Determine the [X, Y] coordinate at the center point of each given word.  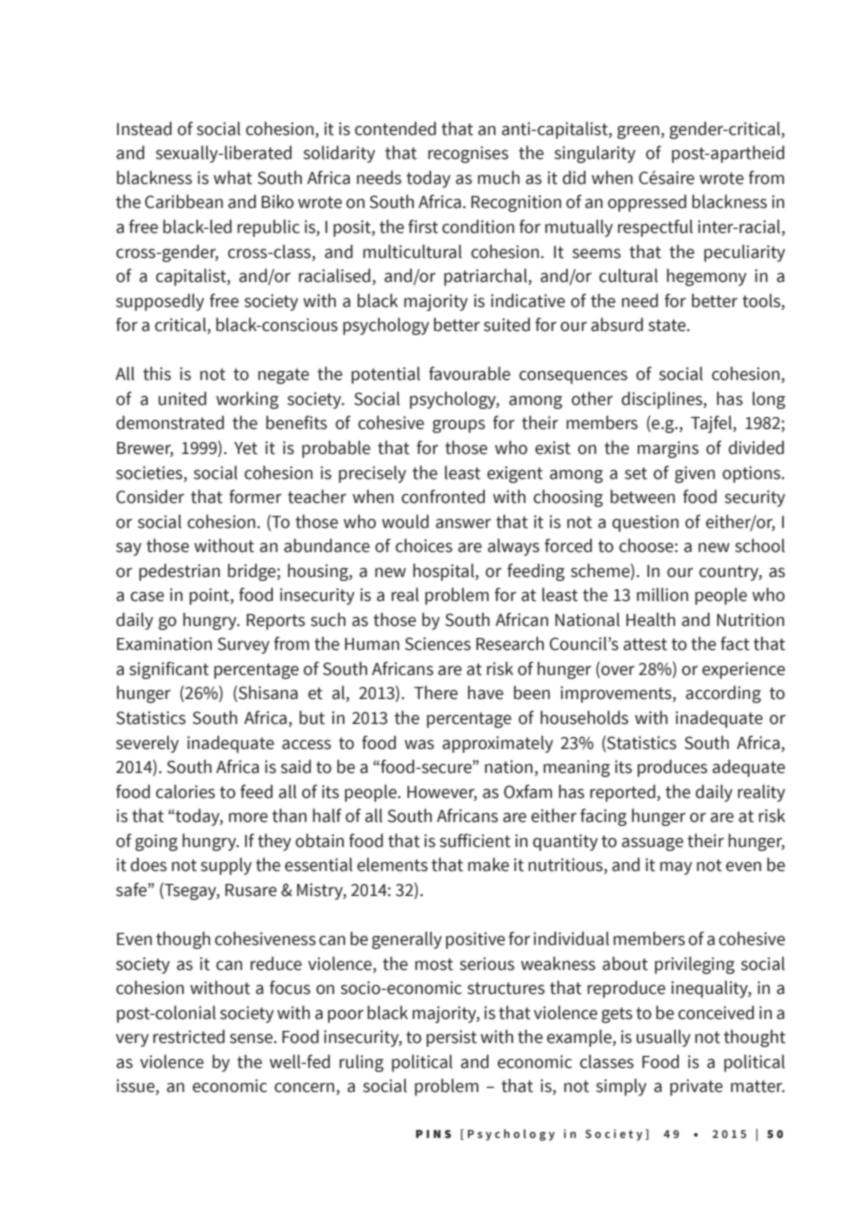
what [233, 178]
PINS [433, 1134]
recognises [468, 154]
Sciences [438, 644]
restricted [189, 1036]
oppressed [647, 203]
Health [650, 619]
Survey [244, 645]
